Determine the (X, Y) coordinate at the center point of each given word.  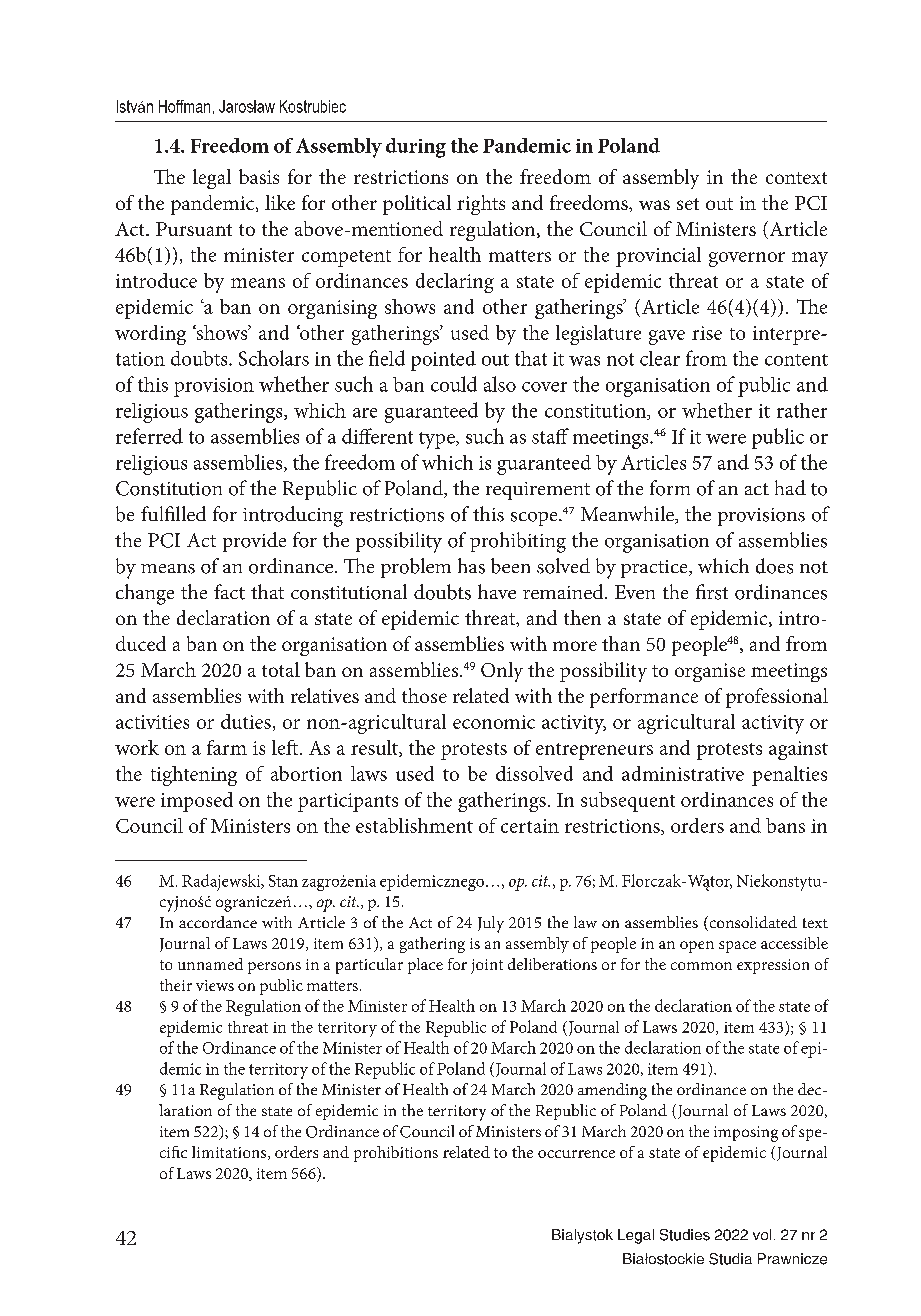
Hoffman (184, 106)
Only (502, 672)
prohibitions (396, 1154)
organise (710, 672)
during (416, 148)
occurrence (576, 1154)
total (281, 669)
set (688, 204)
